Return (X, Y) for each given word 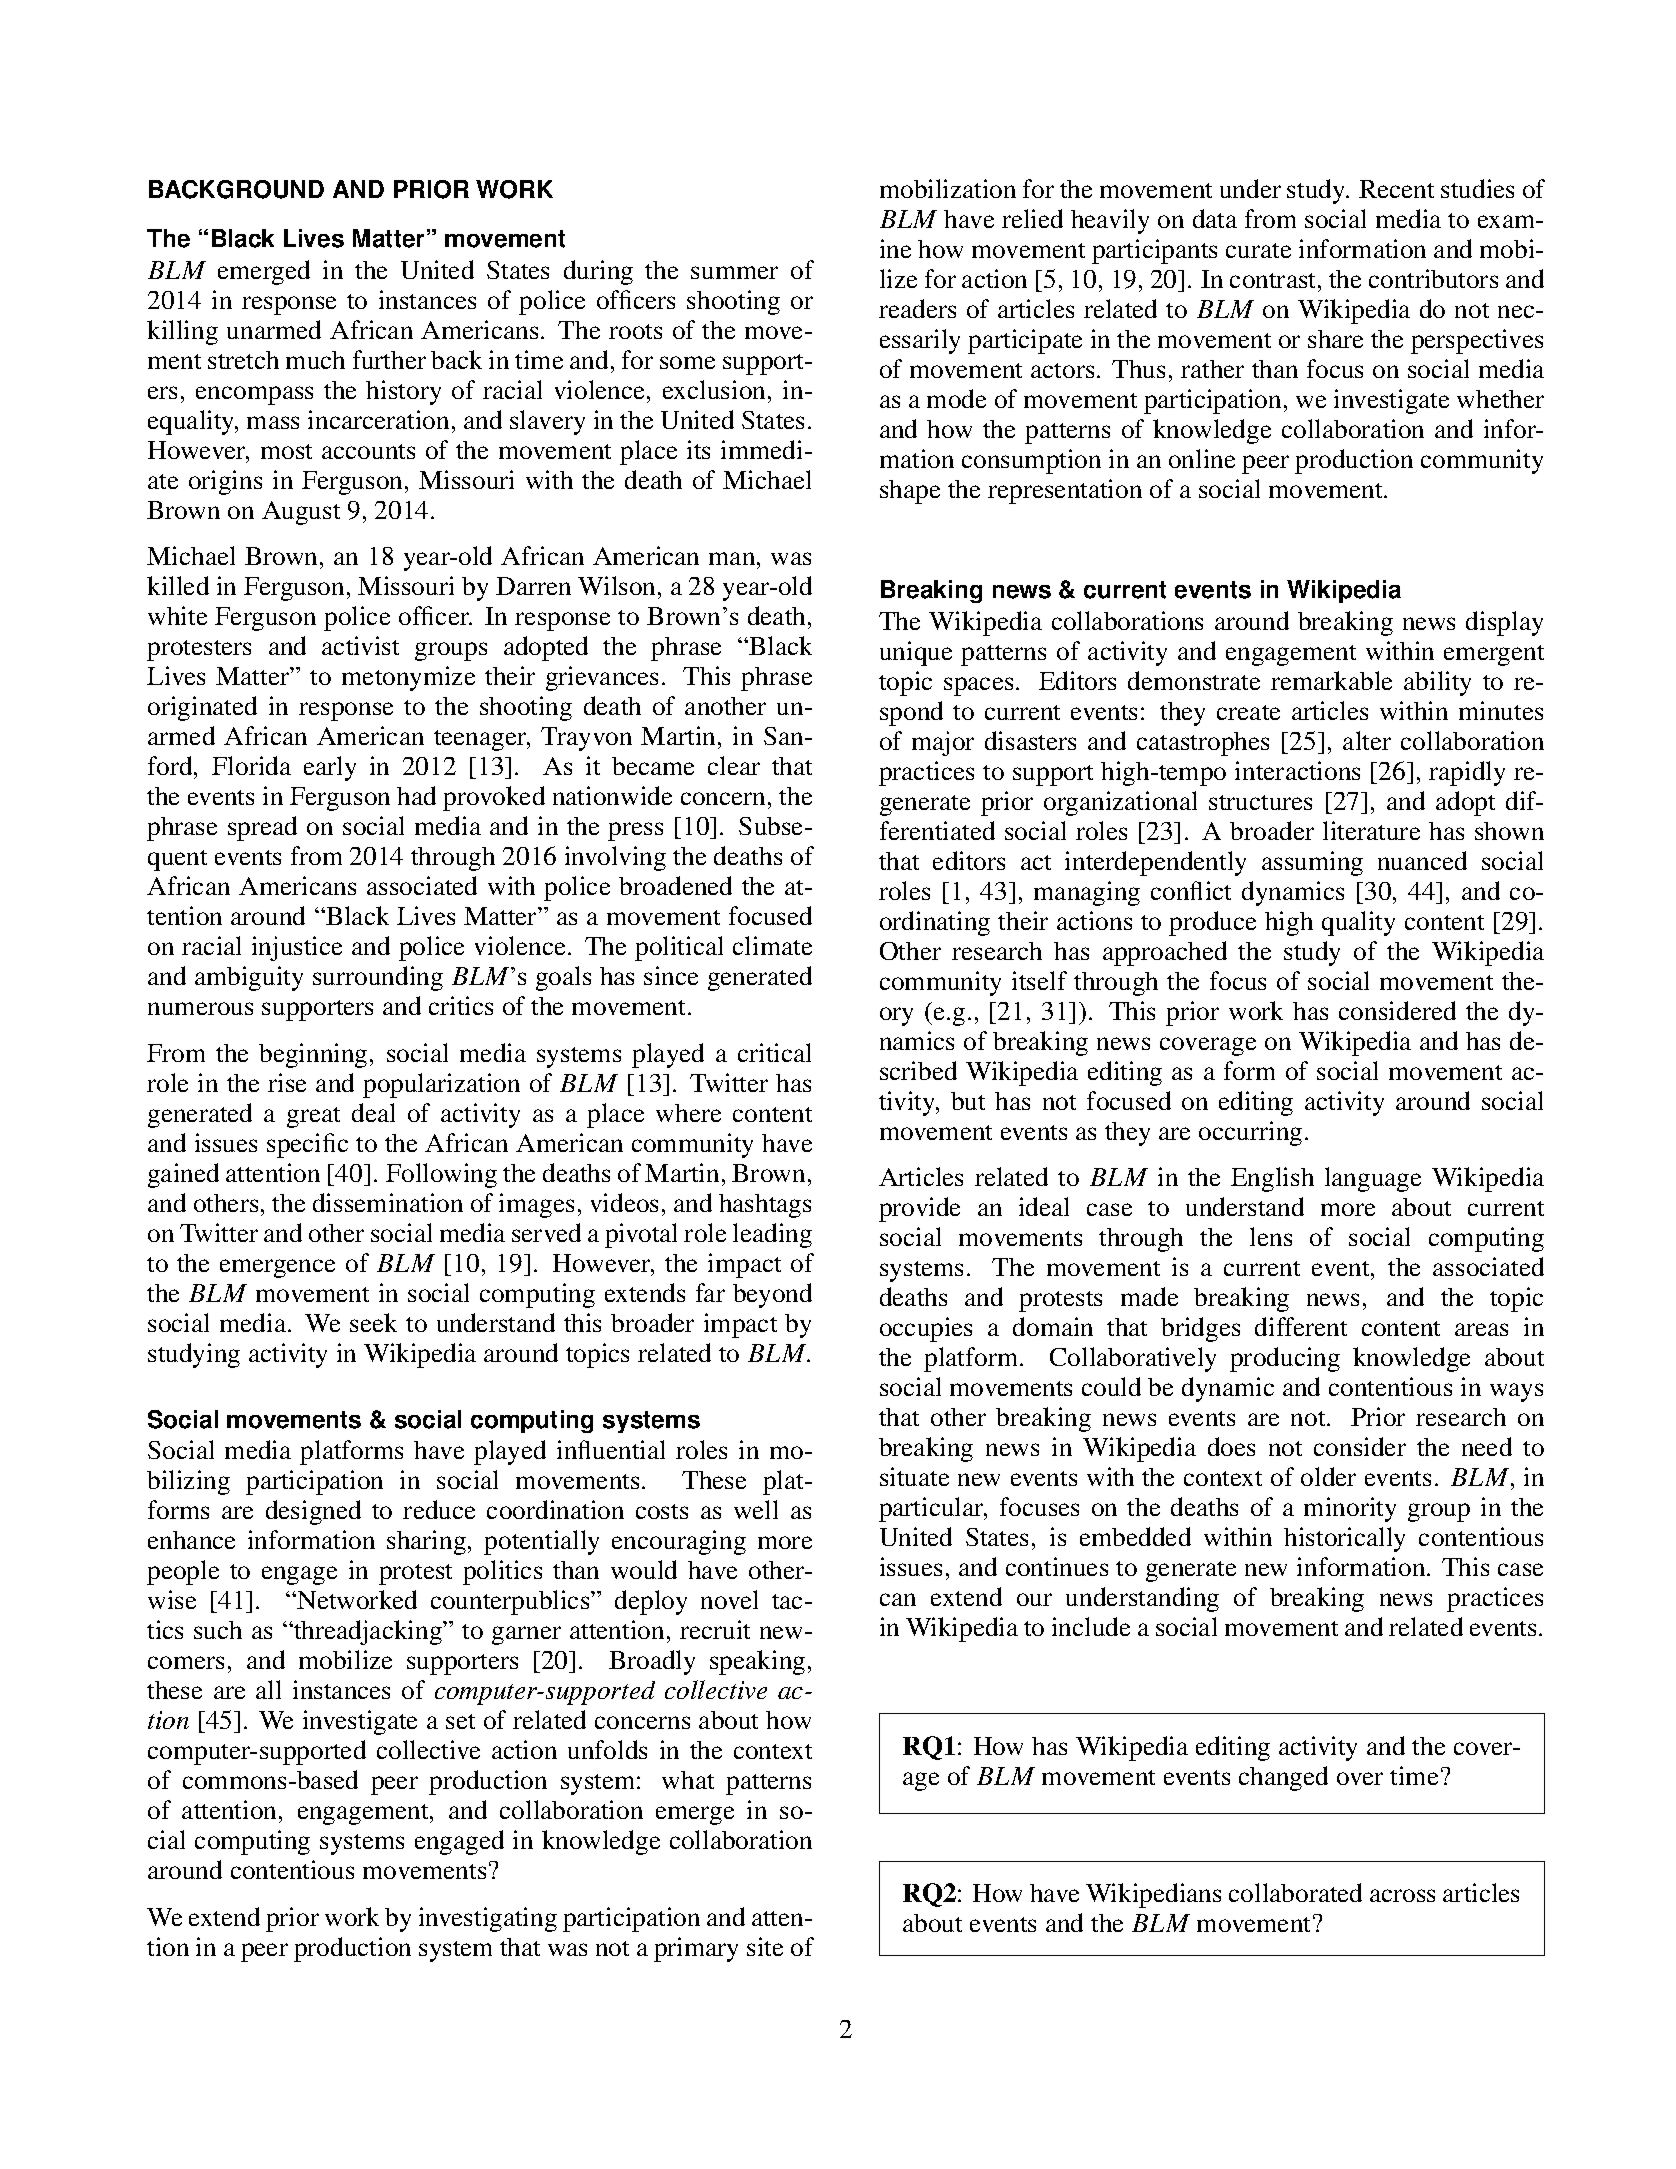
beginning (313, 1055)
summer (734, 272)
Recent (1396, 189)
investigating (488, 1919)
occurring (1250, 1133)
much (315, 360)
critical (774, 1052)
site (765, 1946)
